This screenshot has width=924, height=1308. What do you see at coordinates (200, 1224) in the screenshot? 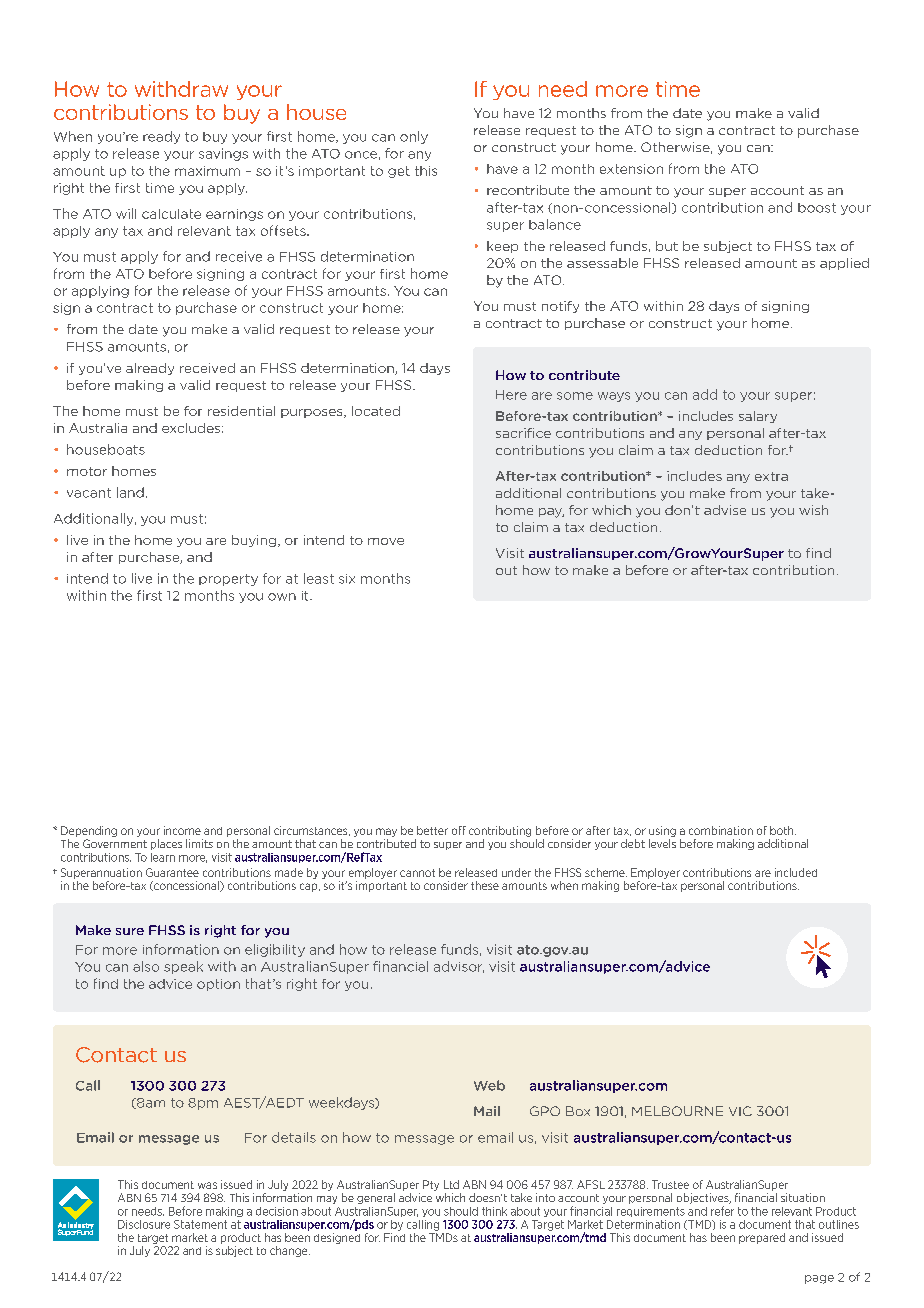
I see `Statement` at bounding box center [200, 1224].
